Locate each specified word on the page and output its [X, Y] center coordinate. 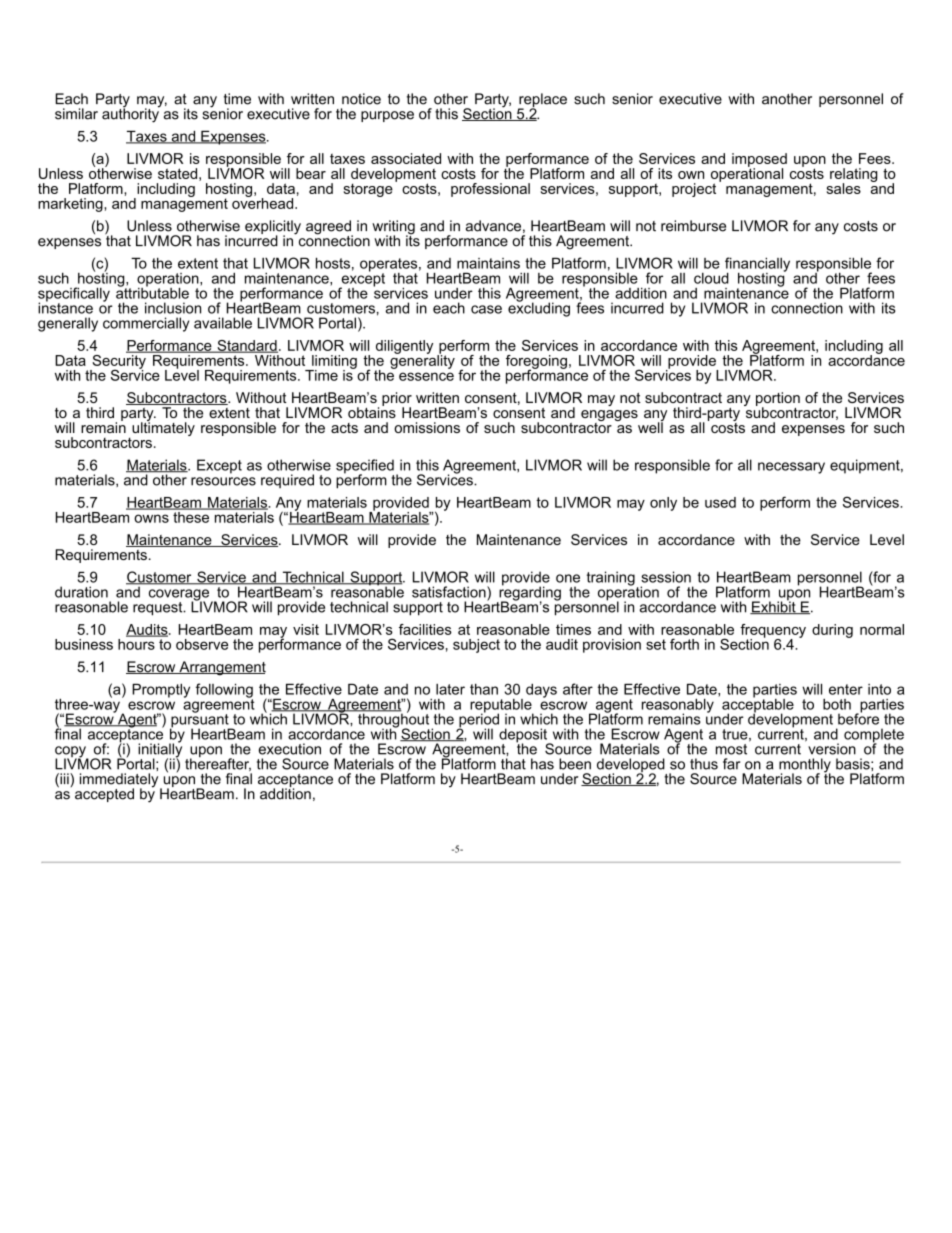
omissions [427, 427]
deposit [524, 736]
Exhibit [774, 606]
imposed [759, 161]
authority [131, 114]
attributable [152, 292]
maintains [488, 263]
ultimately [163, 428]
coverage [179, 596]
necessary [791, 468]
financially [757, 265]
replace [542, 101]
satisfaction [450, 592]
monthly [805, 766]
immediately [120, 781]
